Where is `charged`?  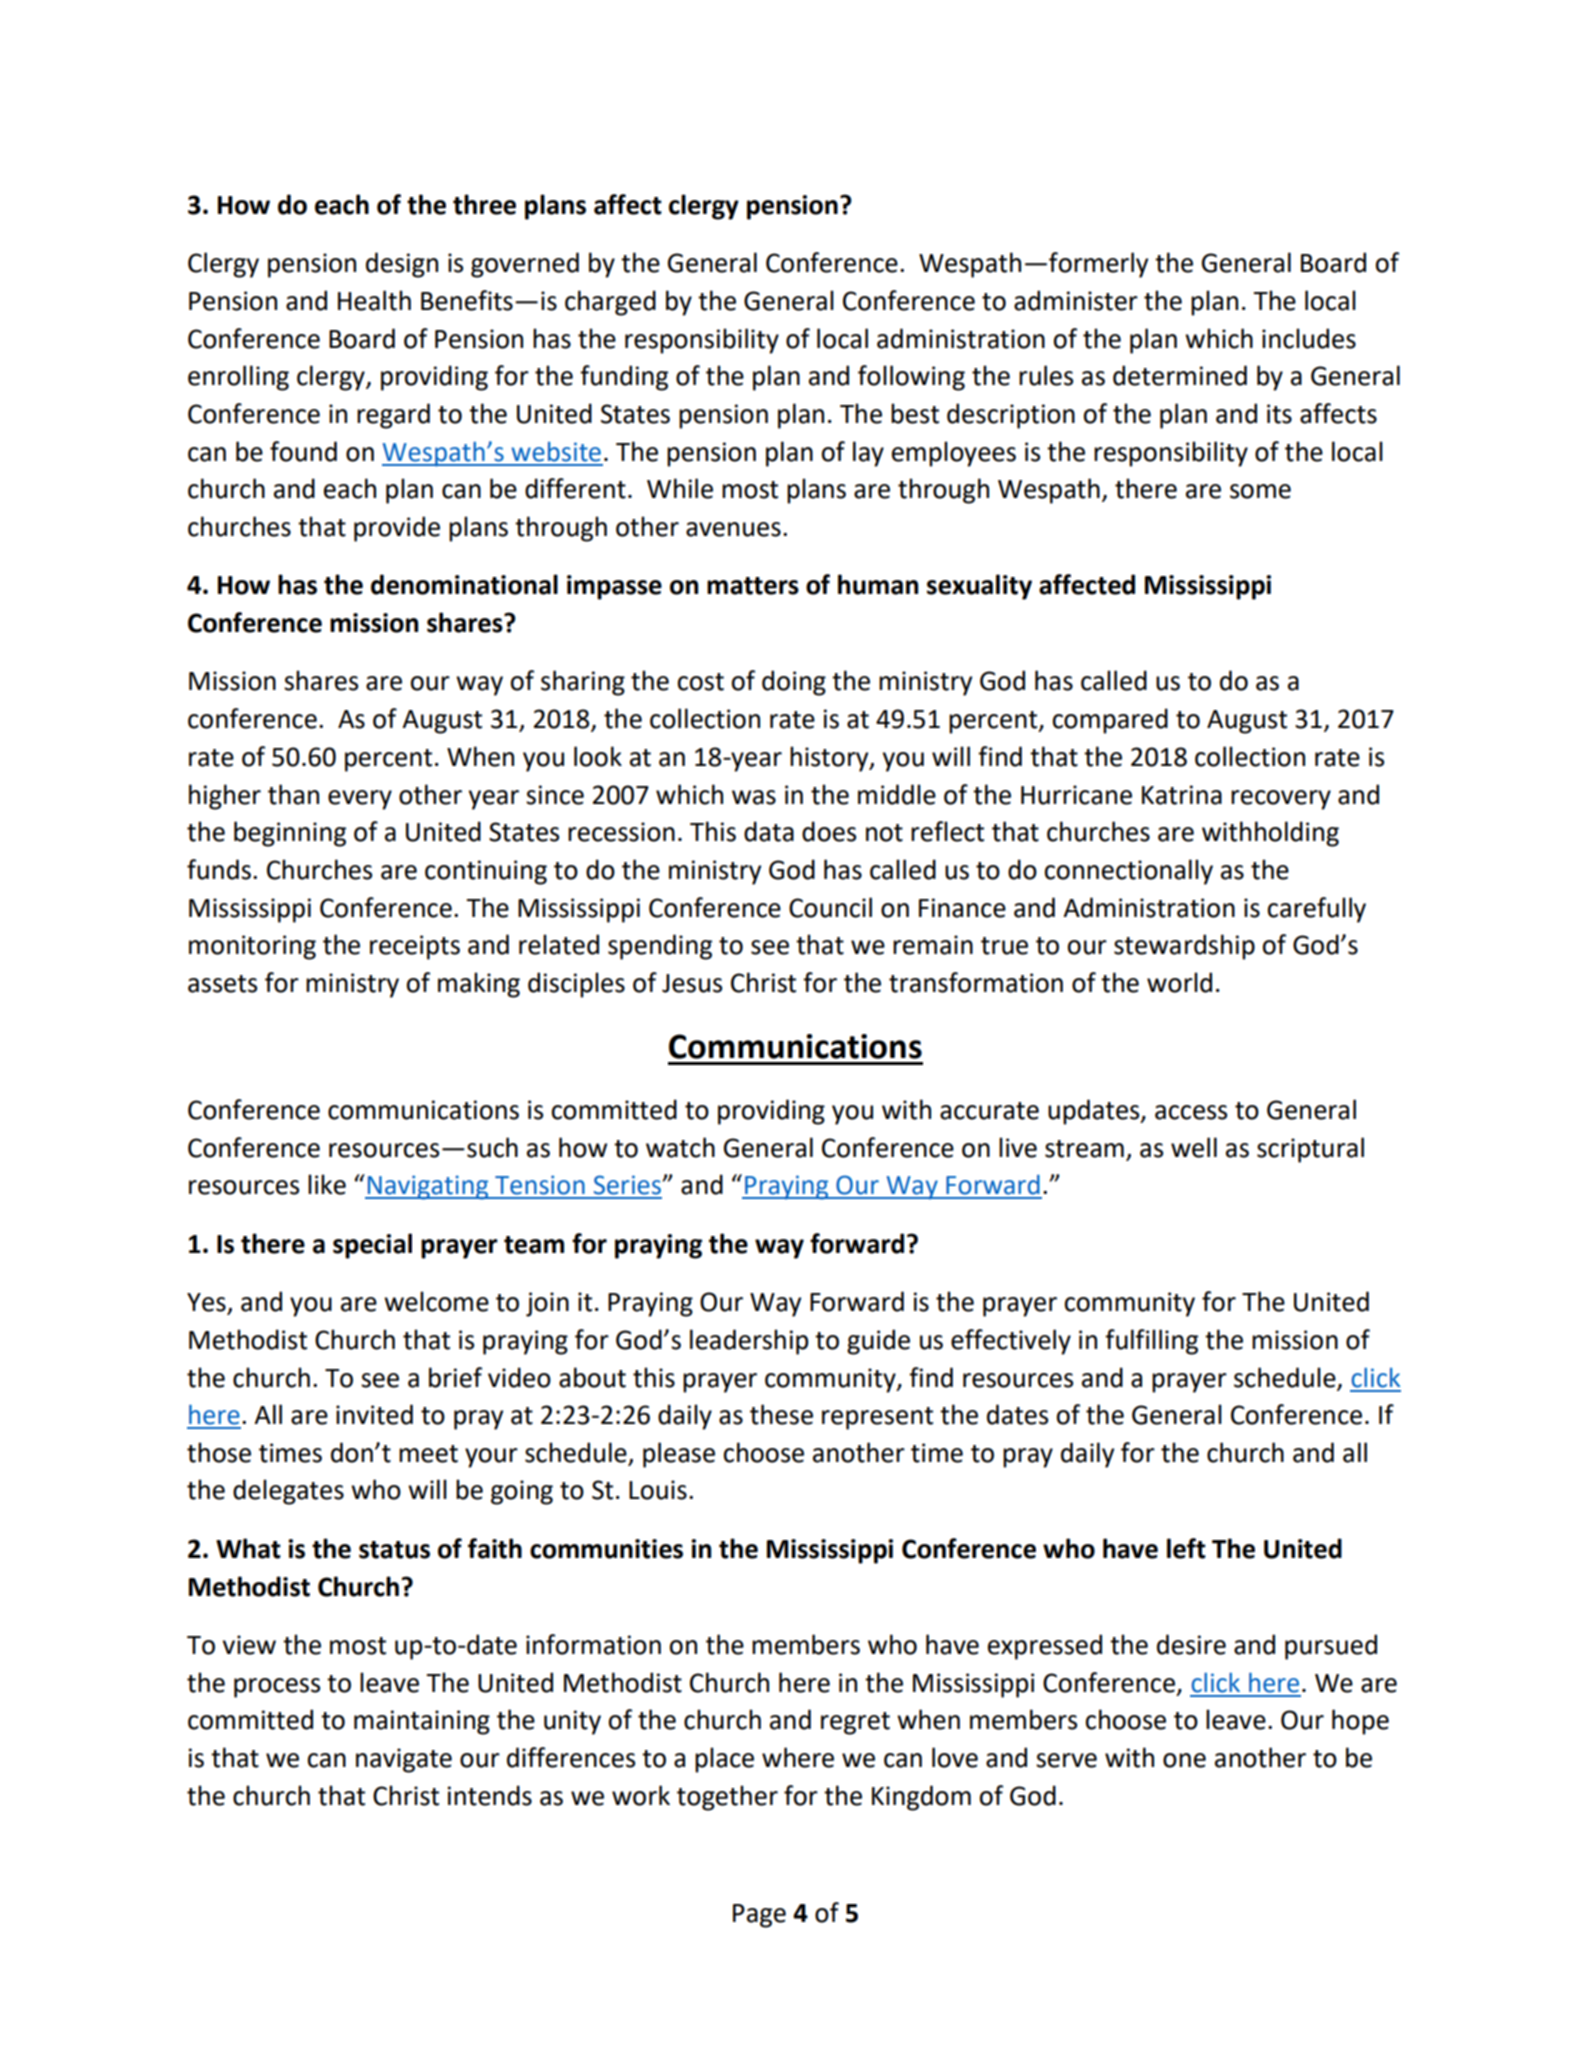 charged is located at coordinates (610, 303).
